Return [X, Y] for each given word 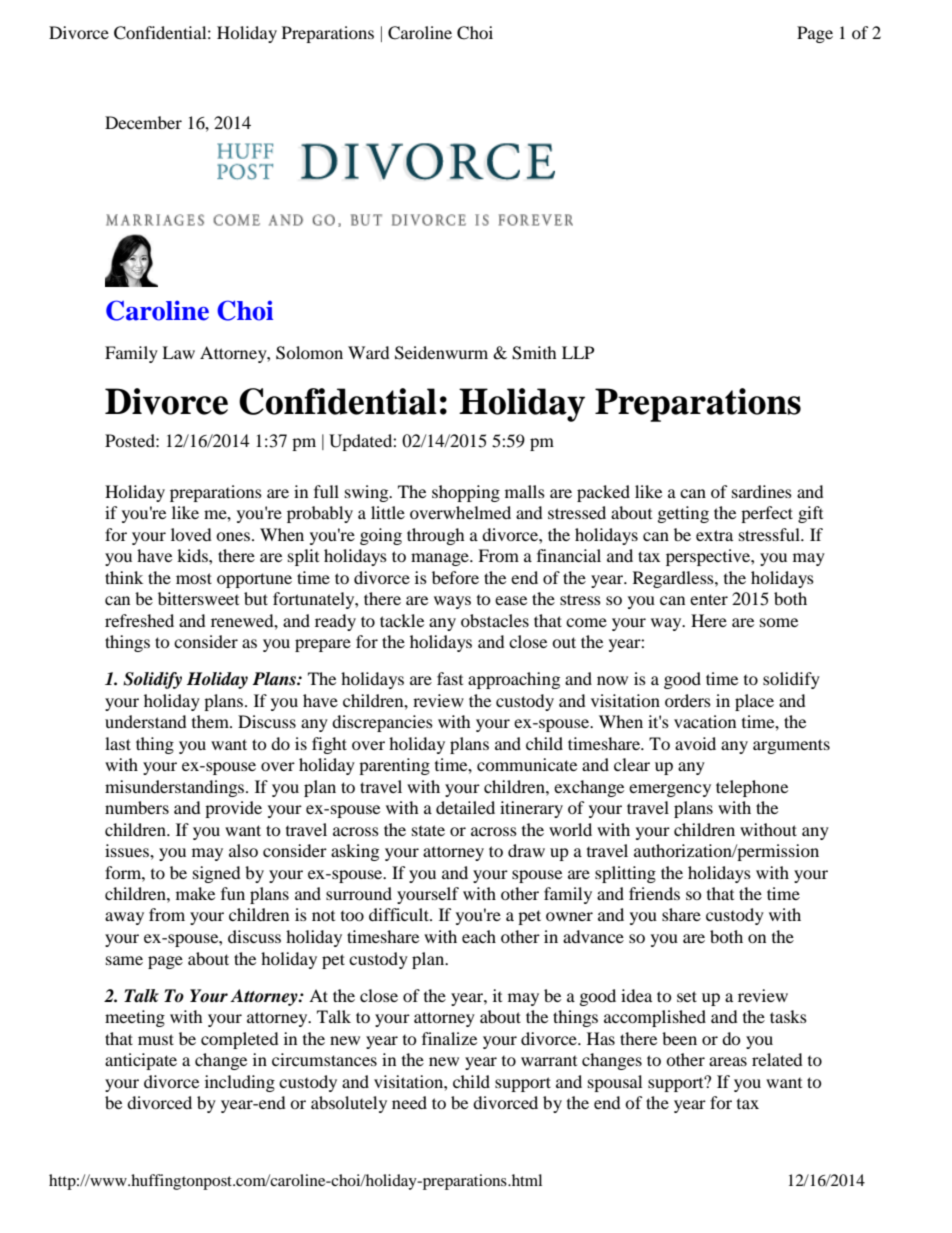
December [143, 122]
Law [178, 352]
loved [191, 534]
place [754, 702]
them [211, 721]
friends [654, 893]
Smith [534, 353]
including [240, 1083]
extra [714, 535]
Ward [369, 352]
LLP [578, 352]
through [436, 536]
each [479, 936]
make [195, 893]
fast [450, 678]
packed [603, 493]
